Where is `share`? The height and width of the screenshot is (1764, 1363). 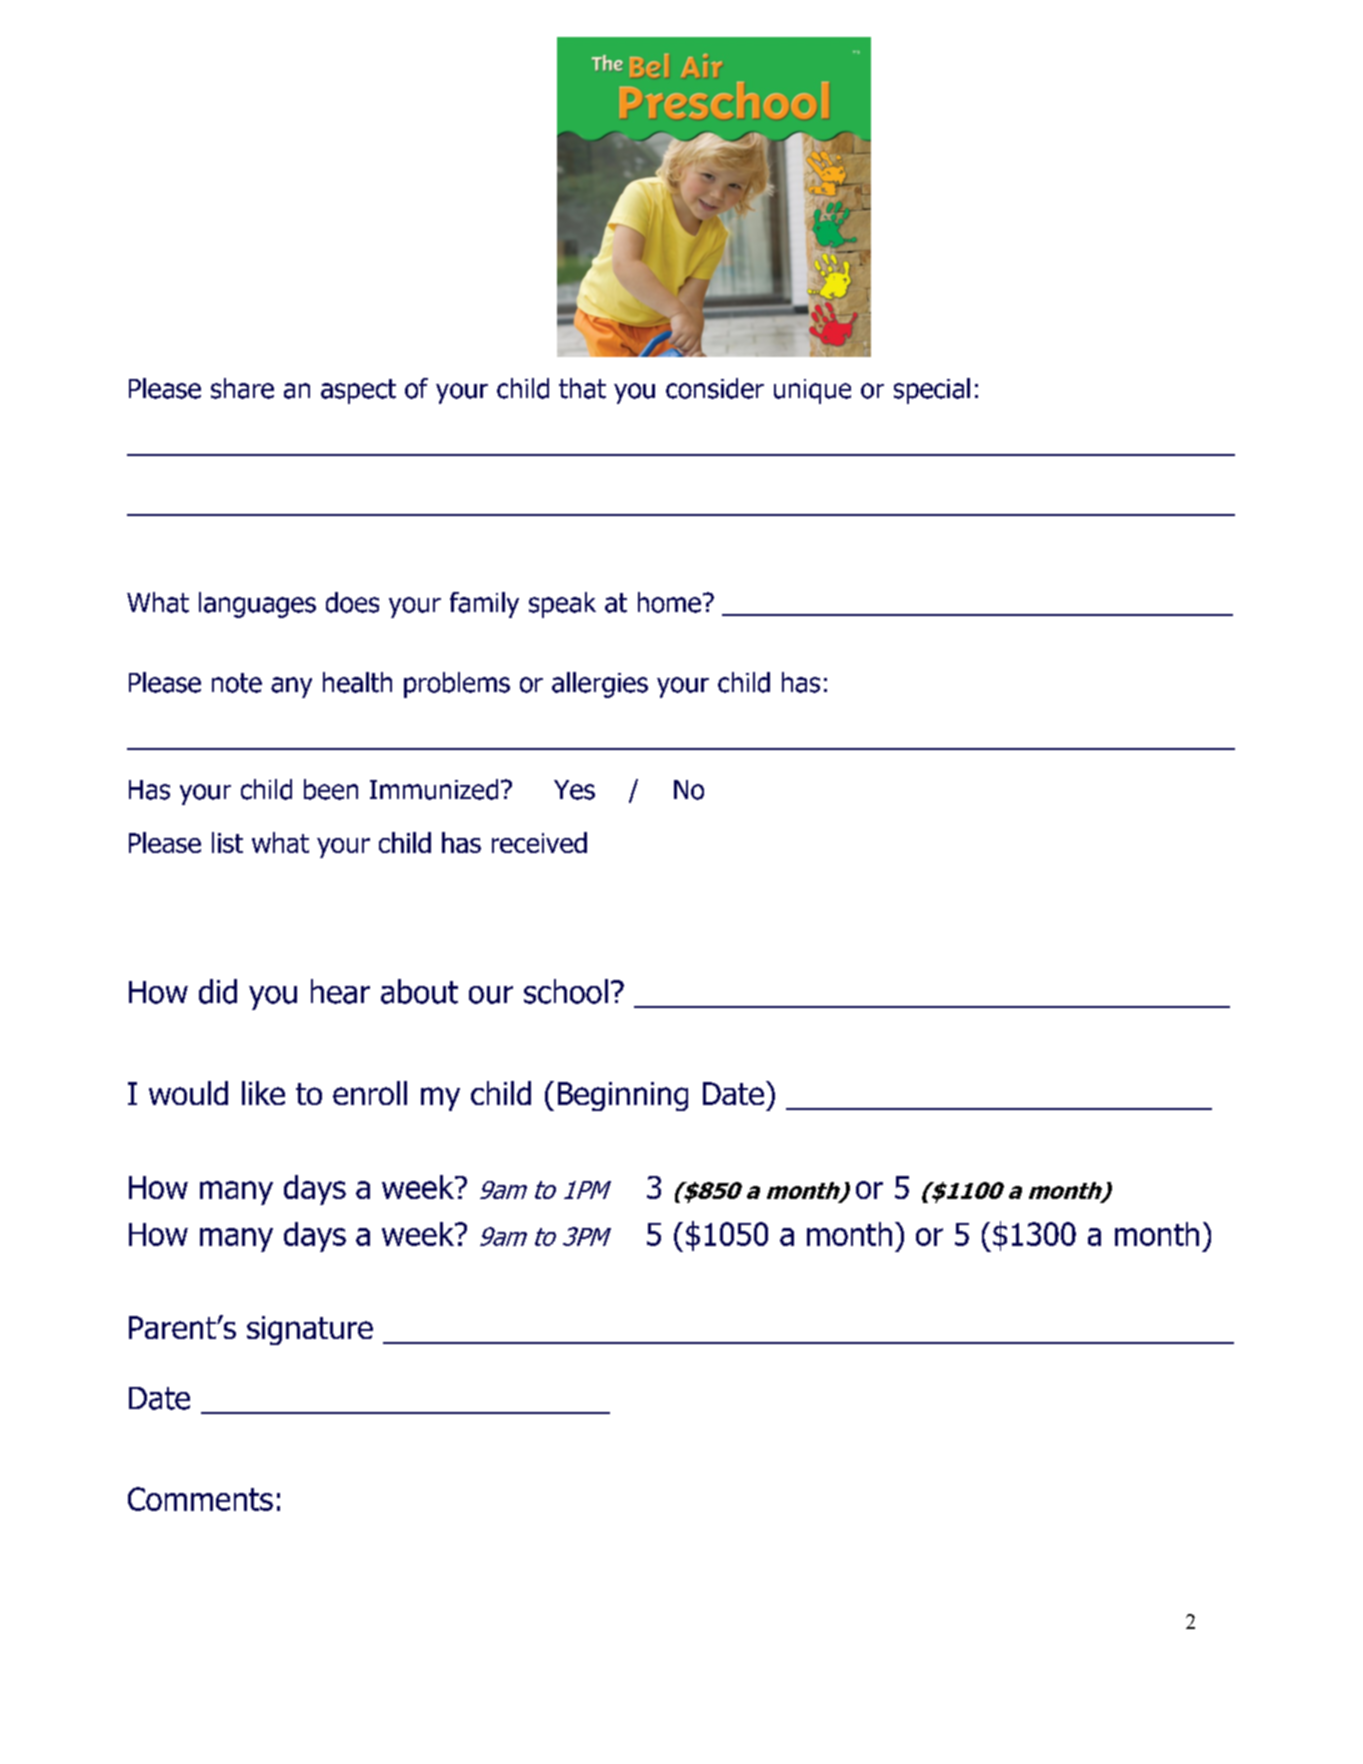 share is located at coordinates (242, 388).
